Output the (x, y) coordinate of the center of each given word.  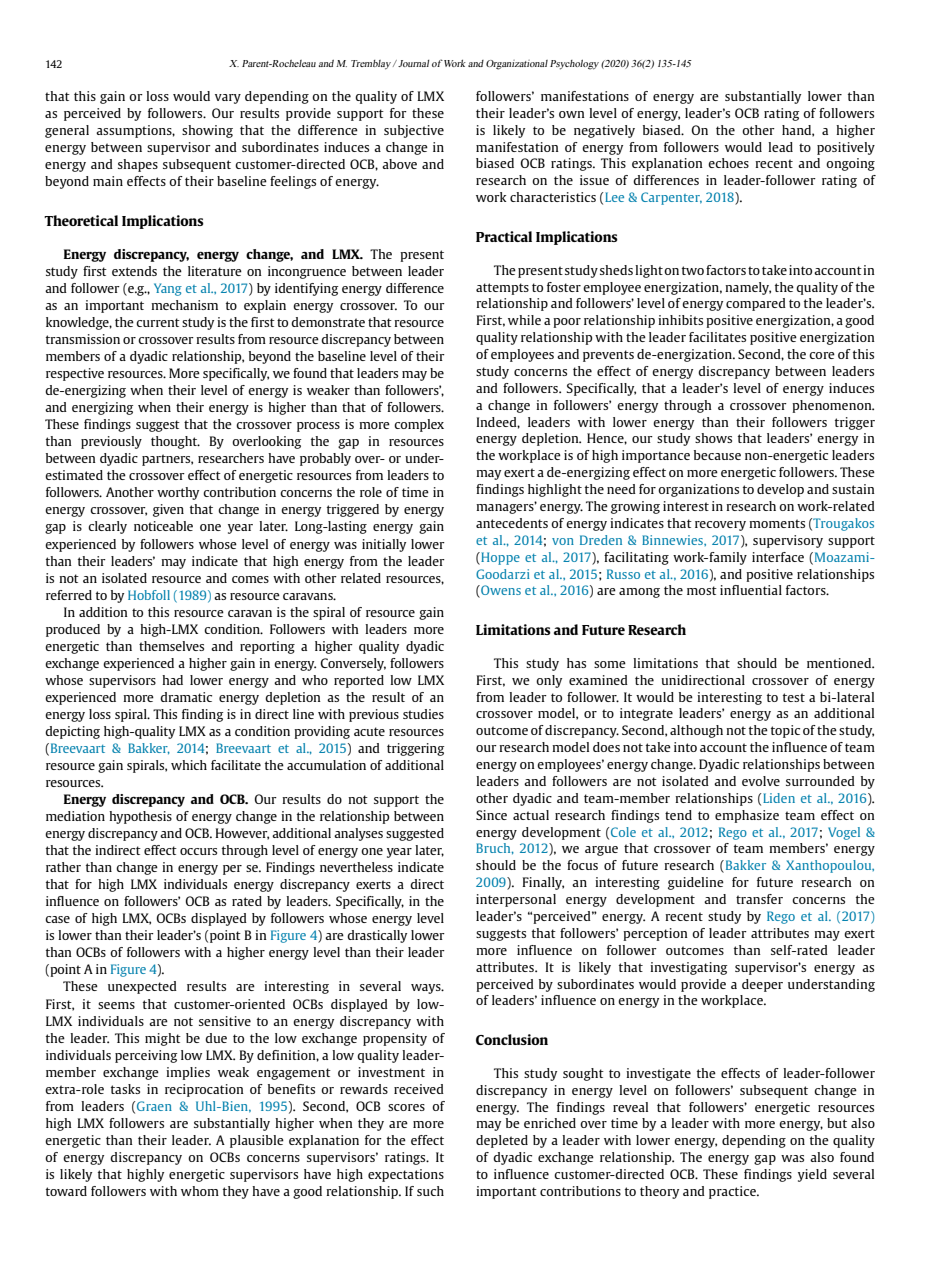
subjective (414, 131)
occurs (198, 851)
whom (200, 1191)
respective (75, 374)
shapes (138, 165)
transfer (759, 899)
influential (751, 590)
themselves (171, 646)
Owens (500, 591)
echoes (728, 163)
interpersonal (516, 900)
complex (419, 425)
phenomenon (833, 406)
